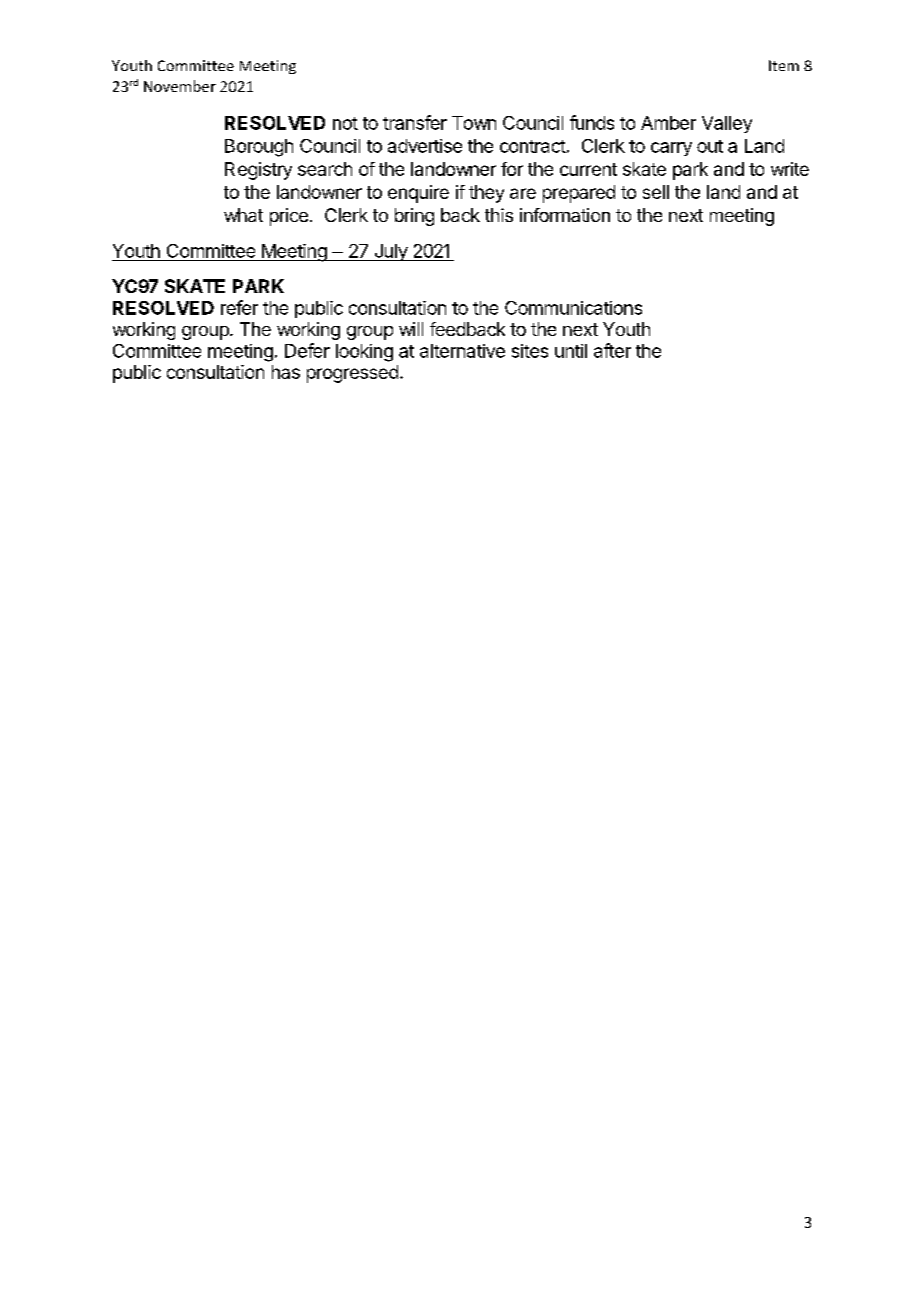 Image resolution: width=924 pixels, height=1308 pixels. I want to click on they, so click(486, 194).
